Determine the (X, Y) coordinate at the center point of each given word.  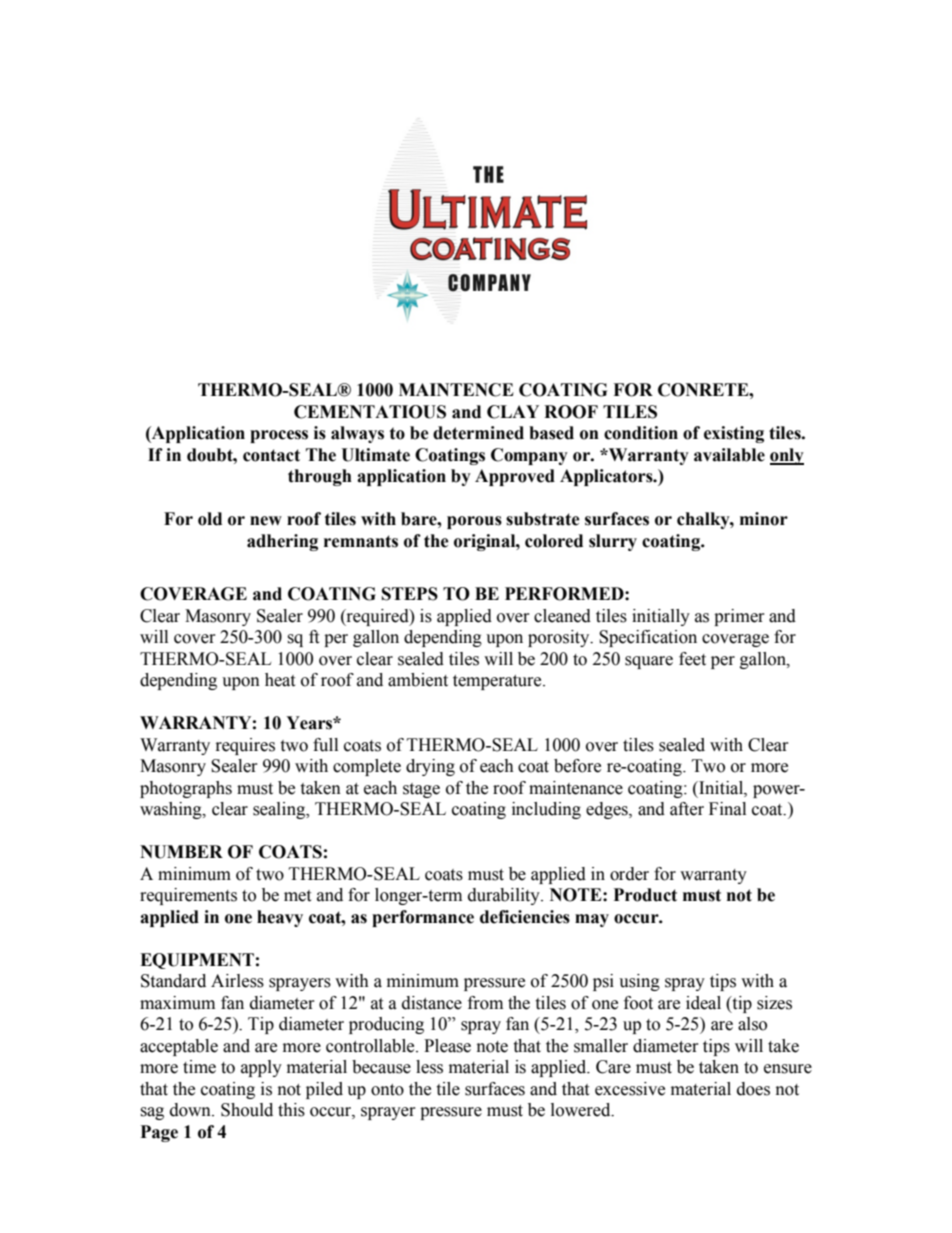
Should (247, 1110)
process (279, 436)
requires (245, 746)
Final (727, 809)
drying (430, 767)
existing (734, 434)
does (753, 1089)
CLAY (513, 412)
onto (387, 1090)
